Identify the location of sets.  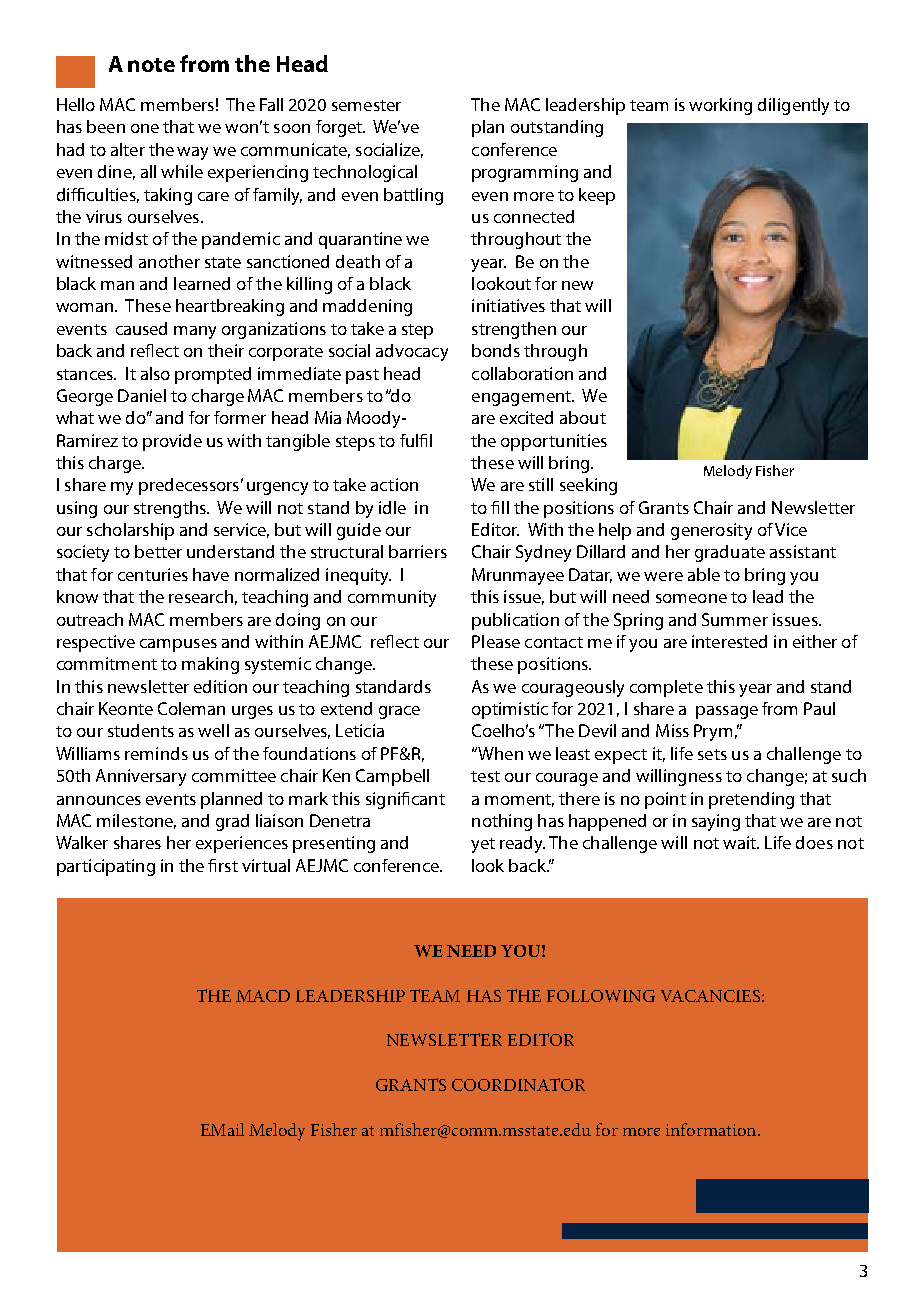
(712, 754).
